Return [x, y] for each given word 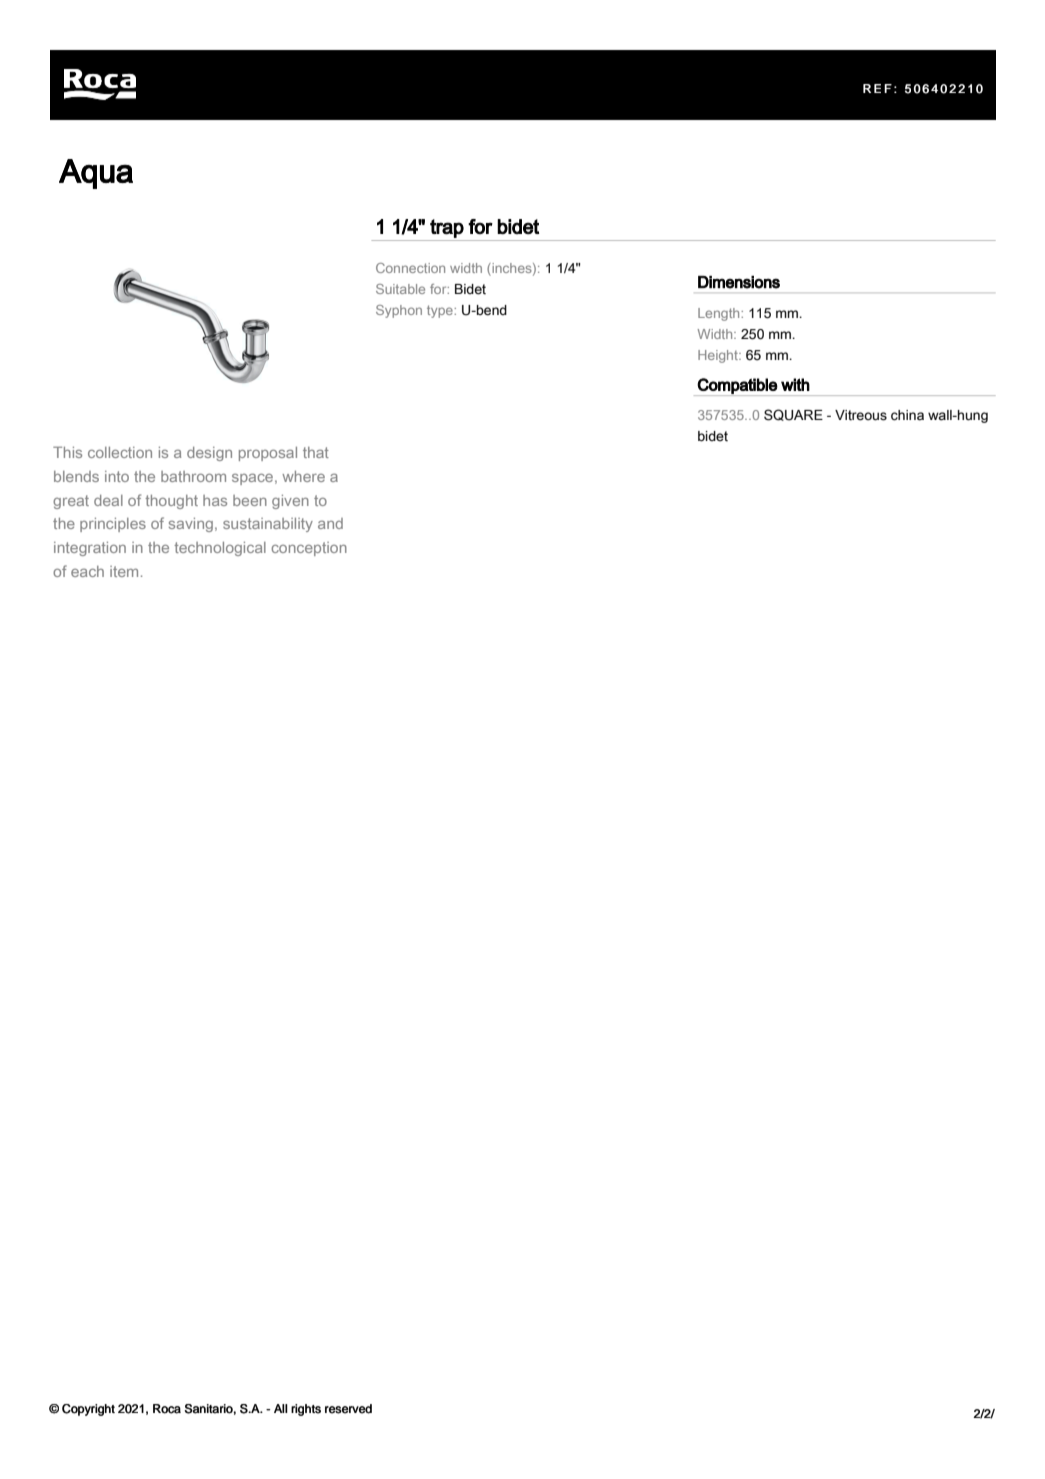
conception [309, 549]
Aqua [96, 174]
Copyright [88, 1410]
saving [191, 525]
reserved [348, 1409]
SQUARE [793, 415]
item [124, 571]
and [330, 523]
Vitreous [861, 415]
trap [447, 228]
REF [877, 88]
